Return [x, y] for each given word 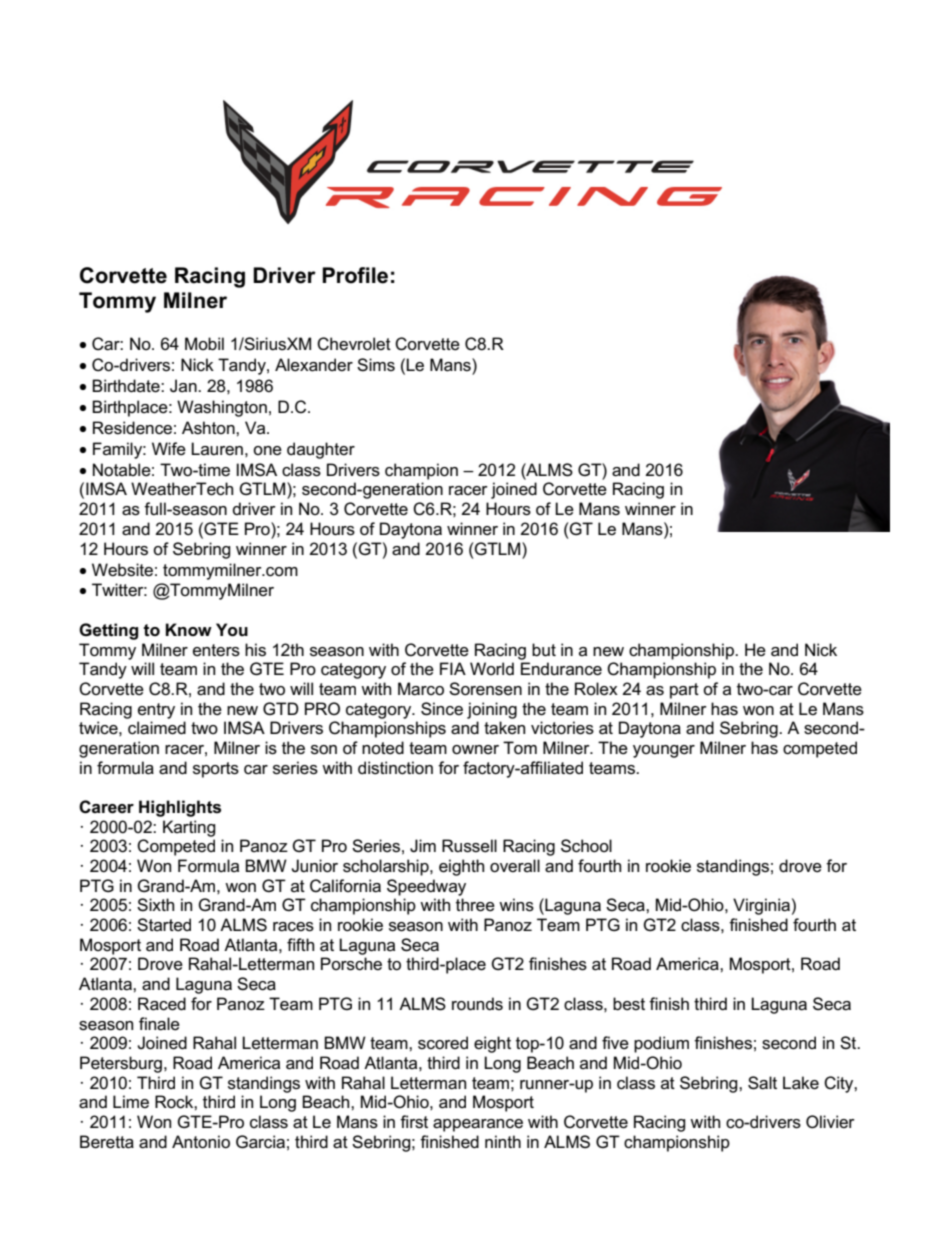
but [544, 650]
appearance [478, 1125]
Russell [469, 846]
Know [189, 629]
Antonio [201, 1142]
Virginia [761, 906]
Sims [376, 365]
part [684, 691]
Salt [762, 1083]
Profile [355, 275]
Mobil [204, 343]
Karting [189, 828]
